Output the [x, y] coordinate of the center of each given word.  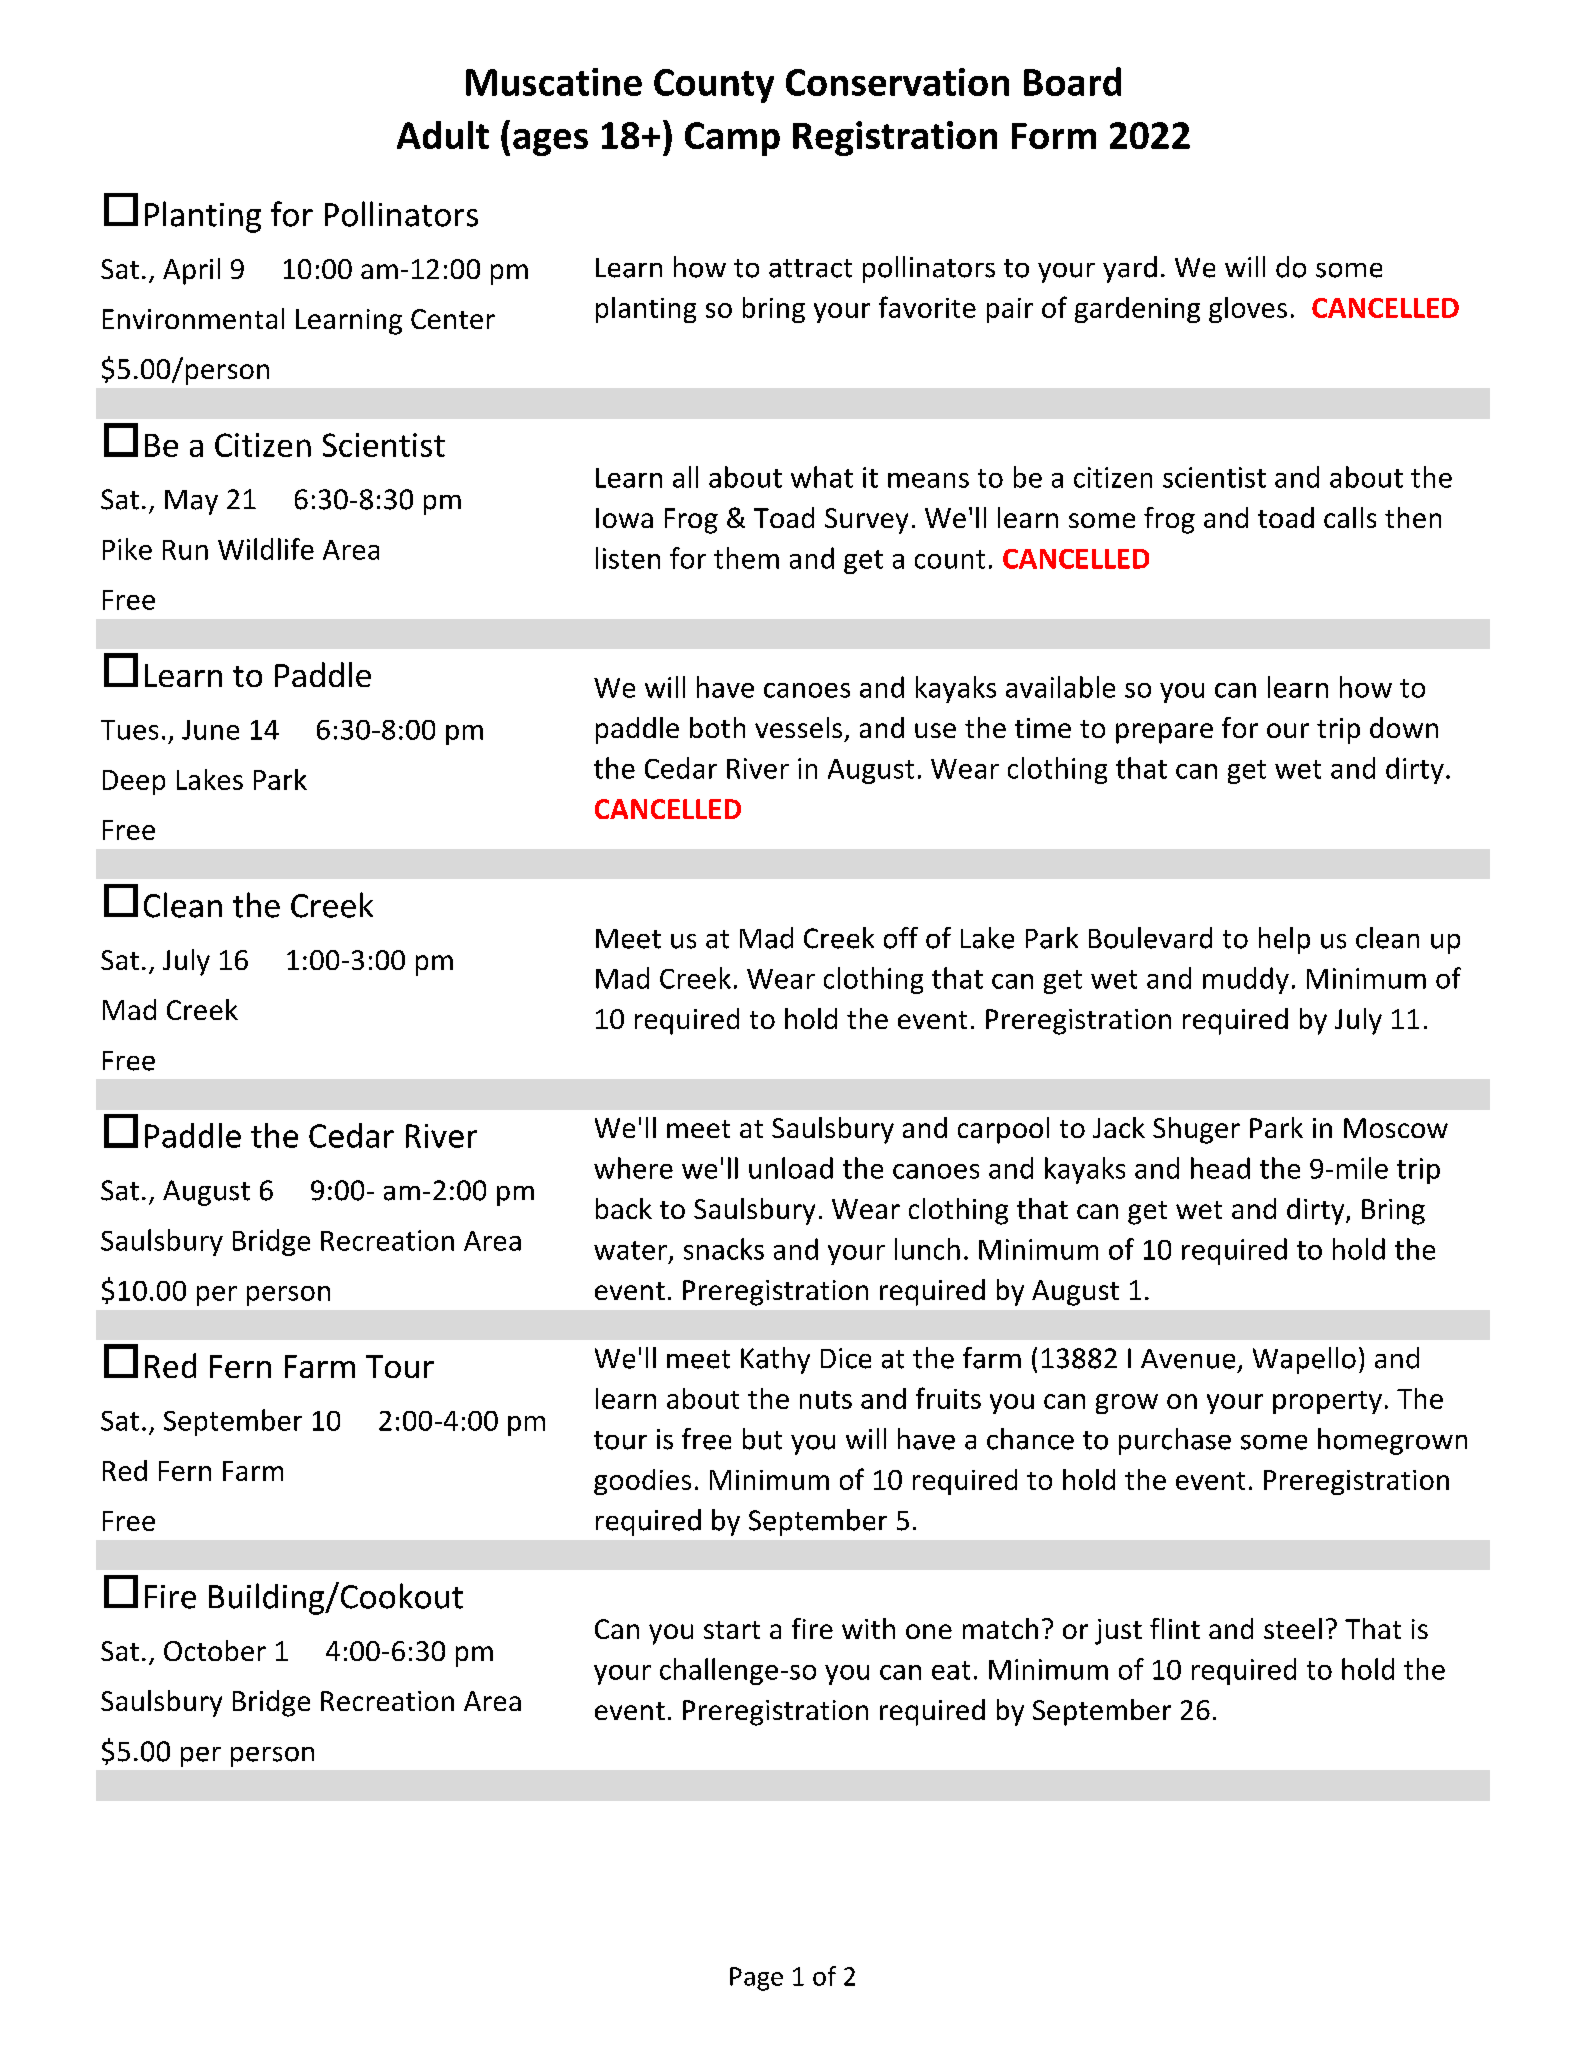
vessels [798, 727]
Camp [732, 139]
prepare [1164, 733]
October [215, 1650]
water [630, 1250]
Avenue [1188, 1359]
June [210, 730]
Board [1072, 81]
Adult [443, 135]
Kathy [775, 1360]
